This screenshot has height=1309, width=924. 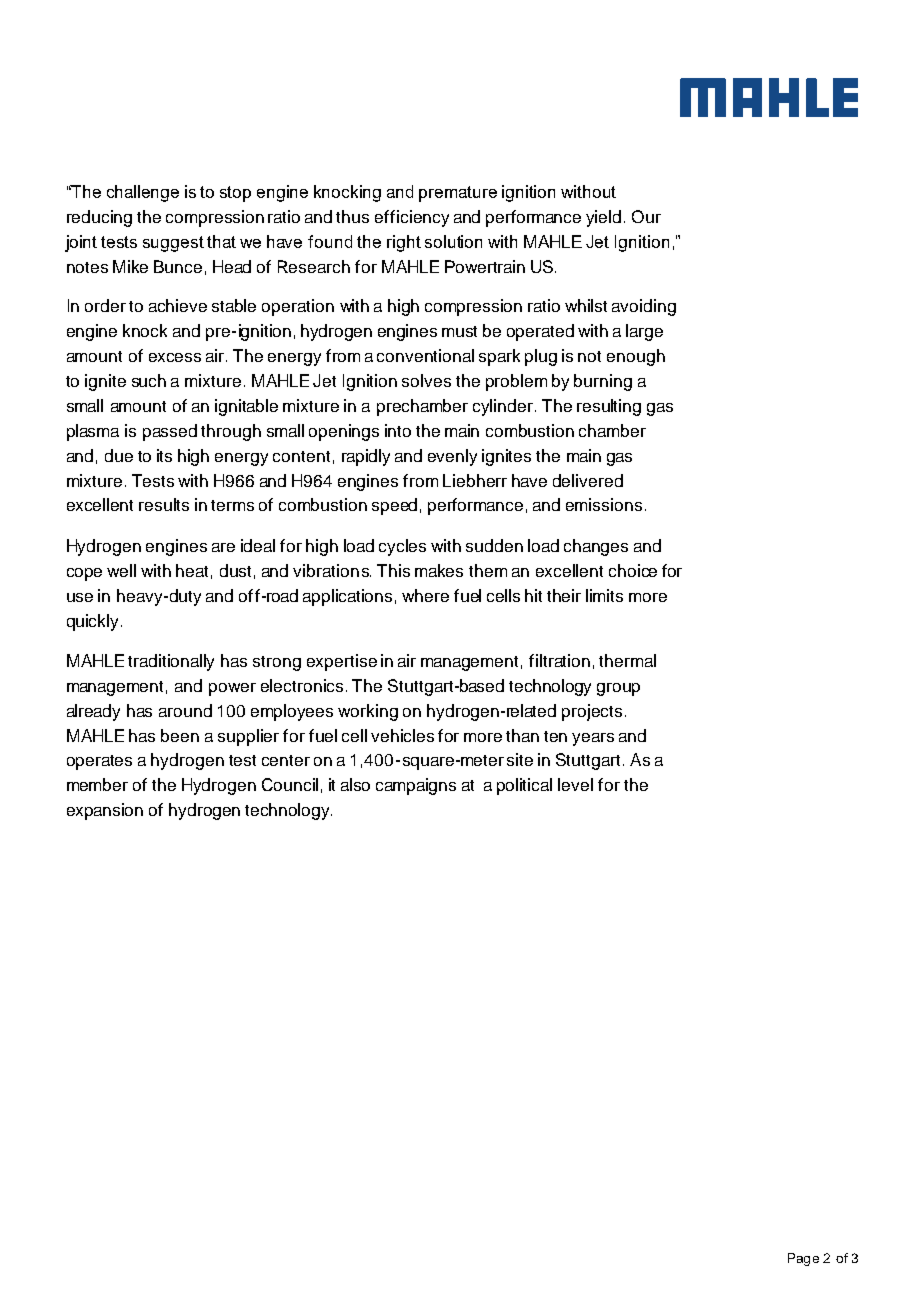 I want to click on solution, so click(x=453, y=241).
